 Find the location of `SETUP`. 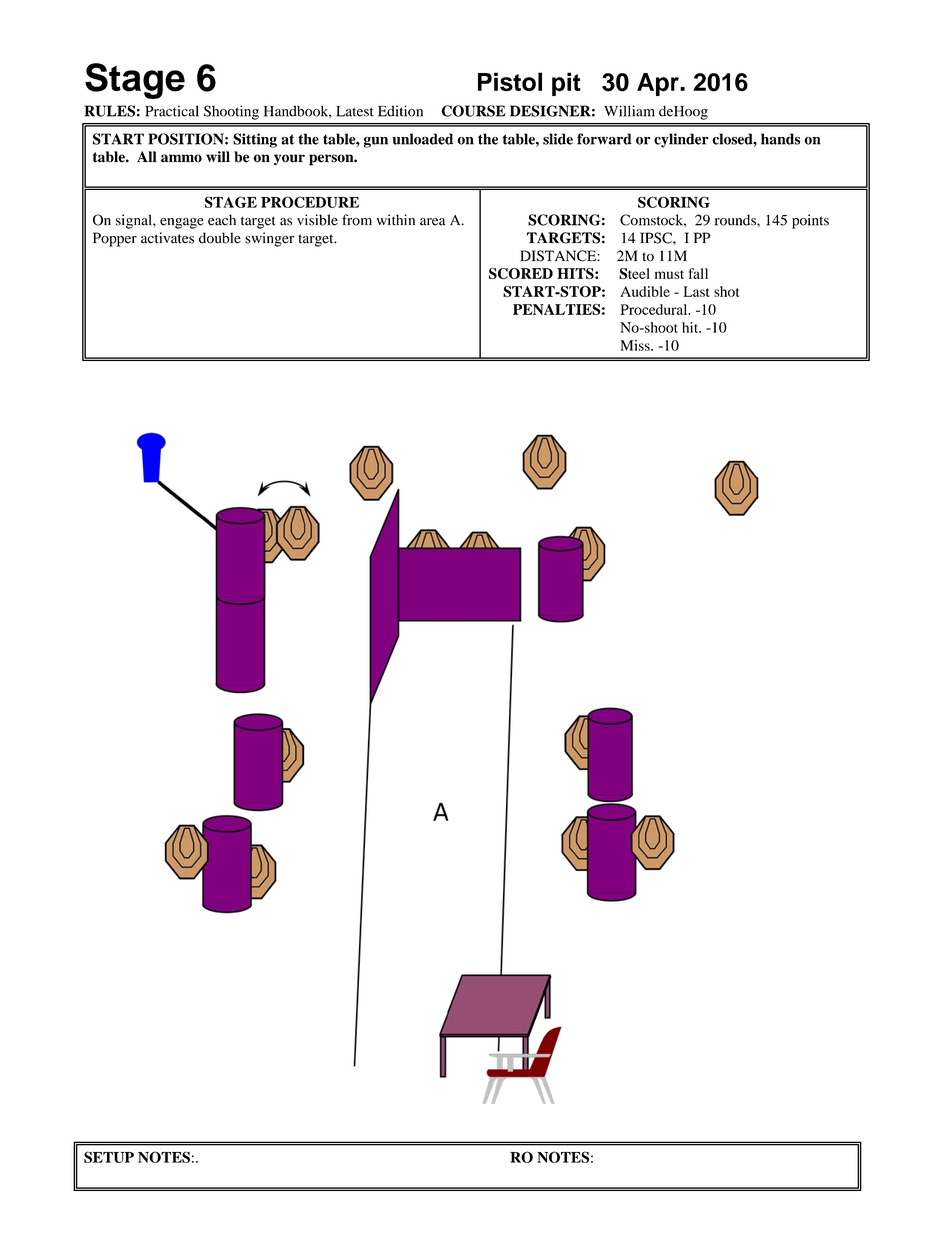

SETUP is located at coordinates (109, 1157).
